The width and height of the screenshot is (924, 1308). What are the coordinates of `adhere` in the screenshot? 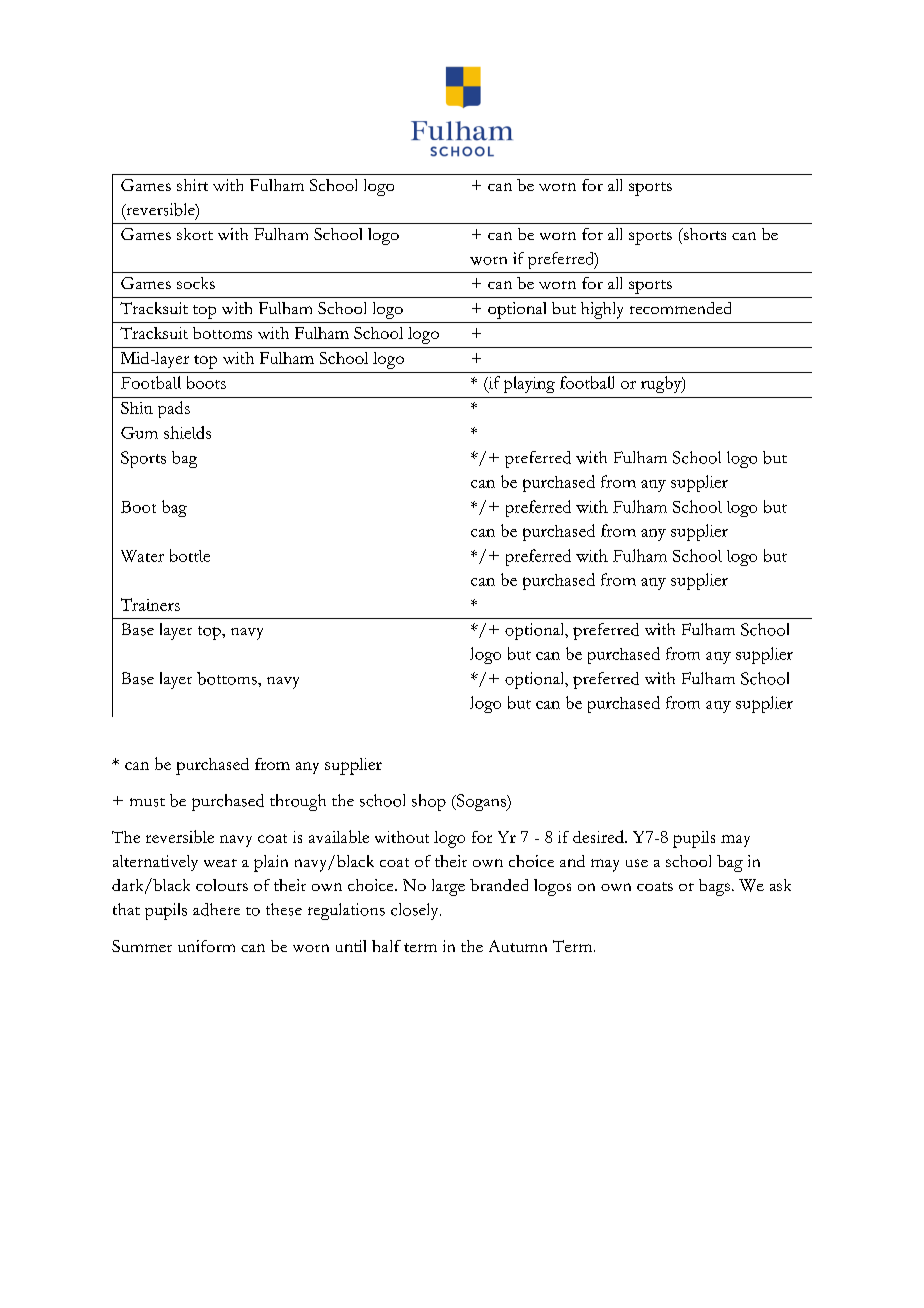 It's located at (216, 909).
